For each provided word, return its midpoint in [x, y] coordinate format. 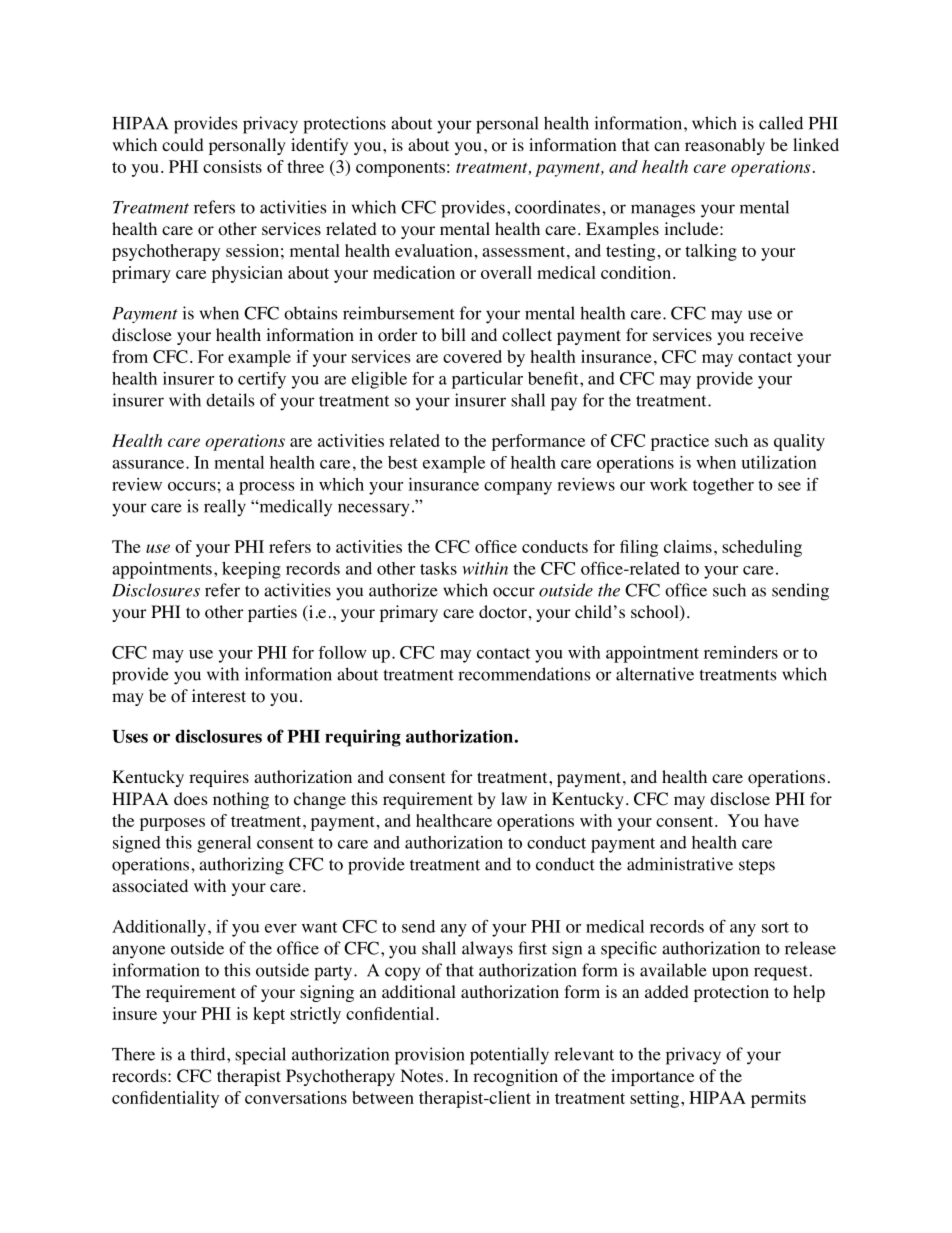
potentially [509, 1056]
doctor [503, 612]
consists [232, 166]
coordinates [559, 207]
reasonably [725, 146]
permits [778, 1099]
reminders [741, 652]
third [209, 1054]
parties [272, 613]
